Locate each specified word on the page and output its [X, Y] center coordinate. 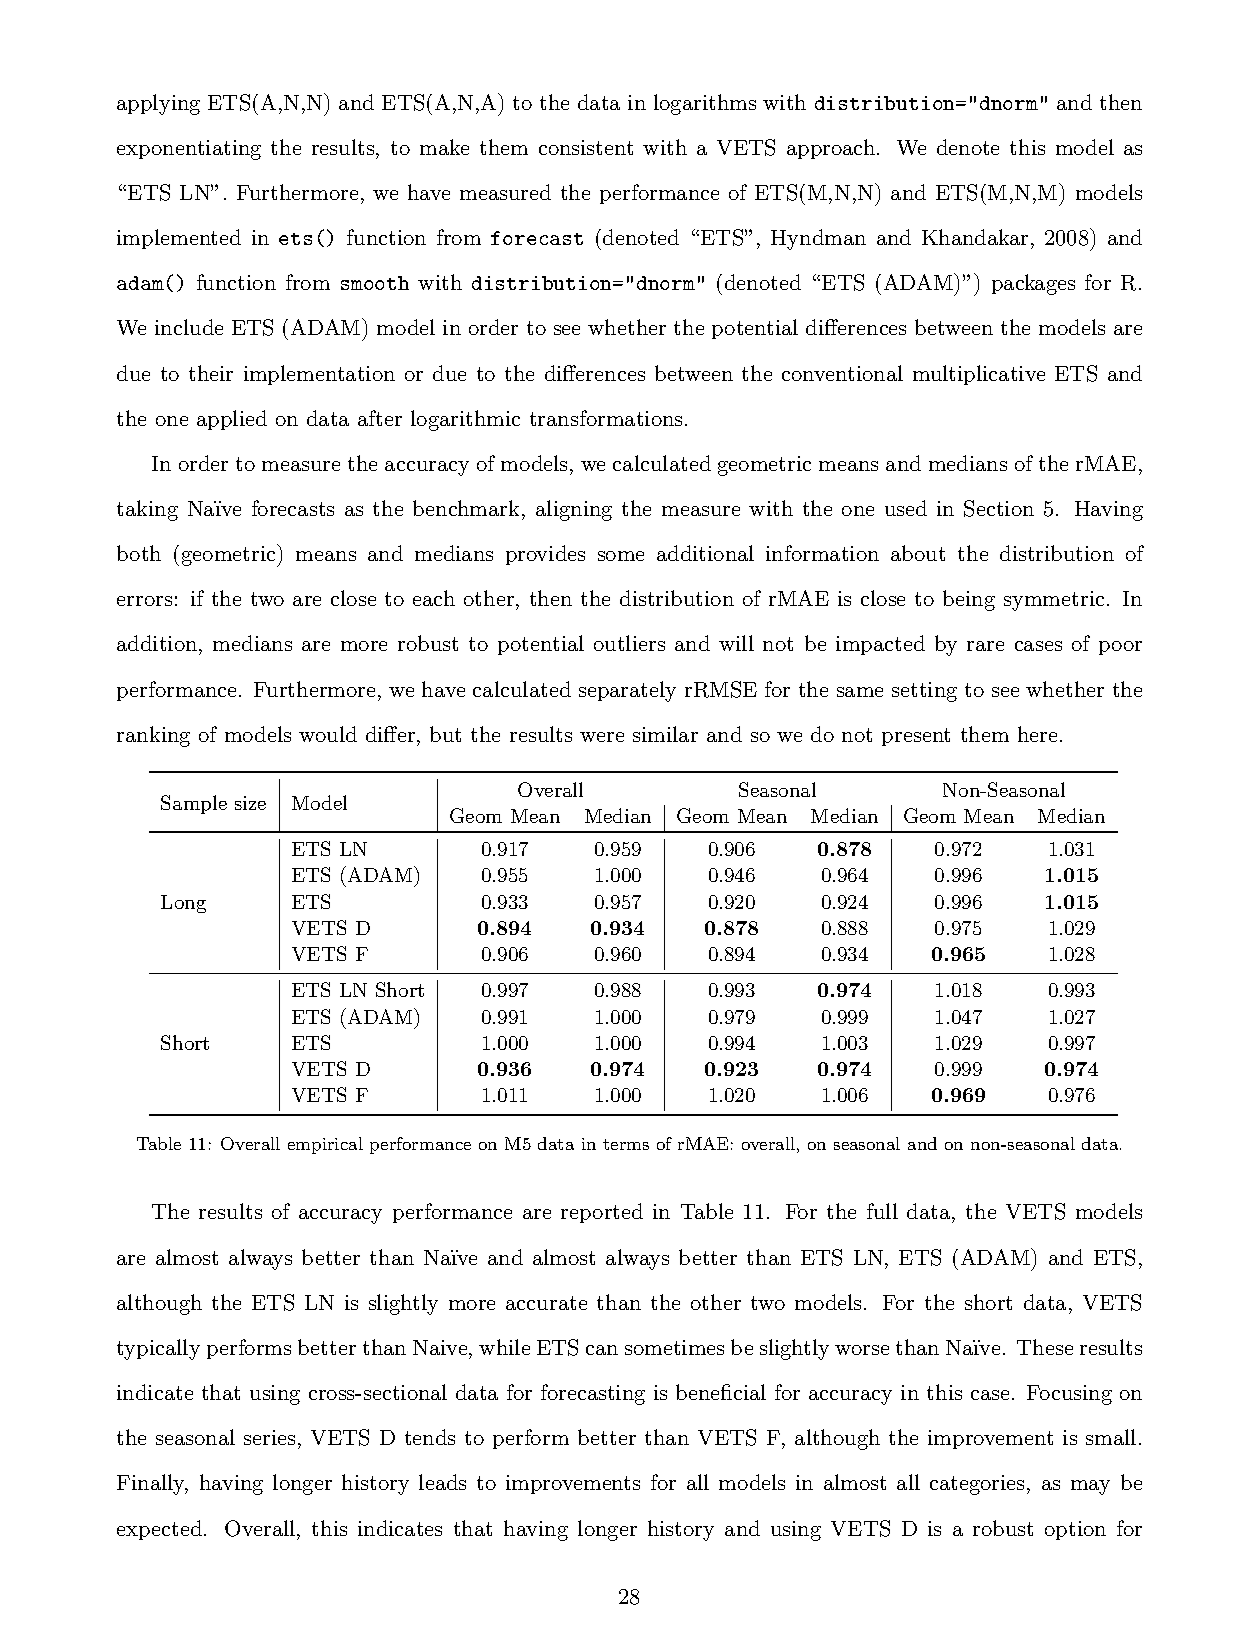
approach [831, 149]
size [250, 803]
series [269, 1437]
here [1037, 734]
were [602, 737]
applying [158, 104]
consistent [586, 147]
